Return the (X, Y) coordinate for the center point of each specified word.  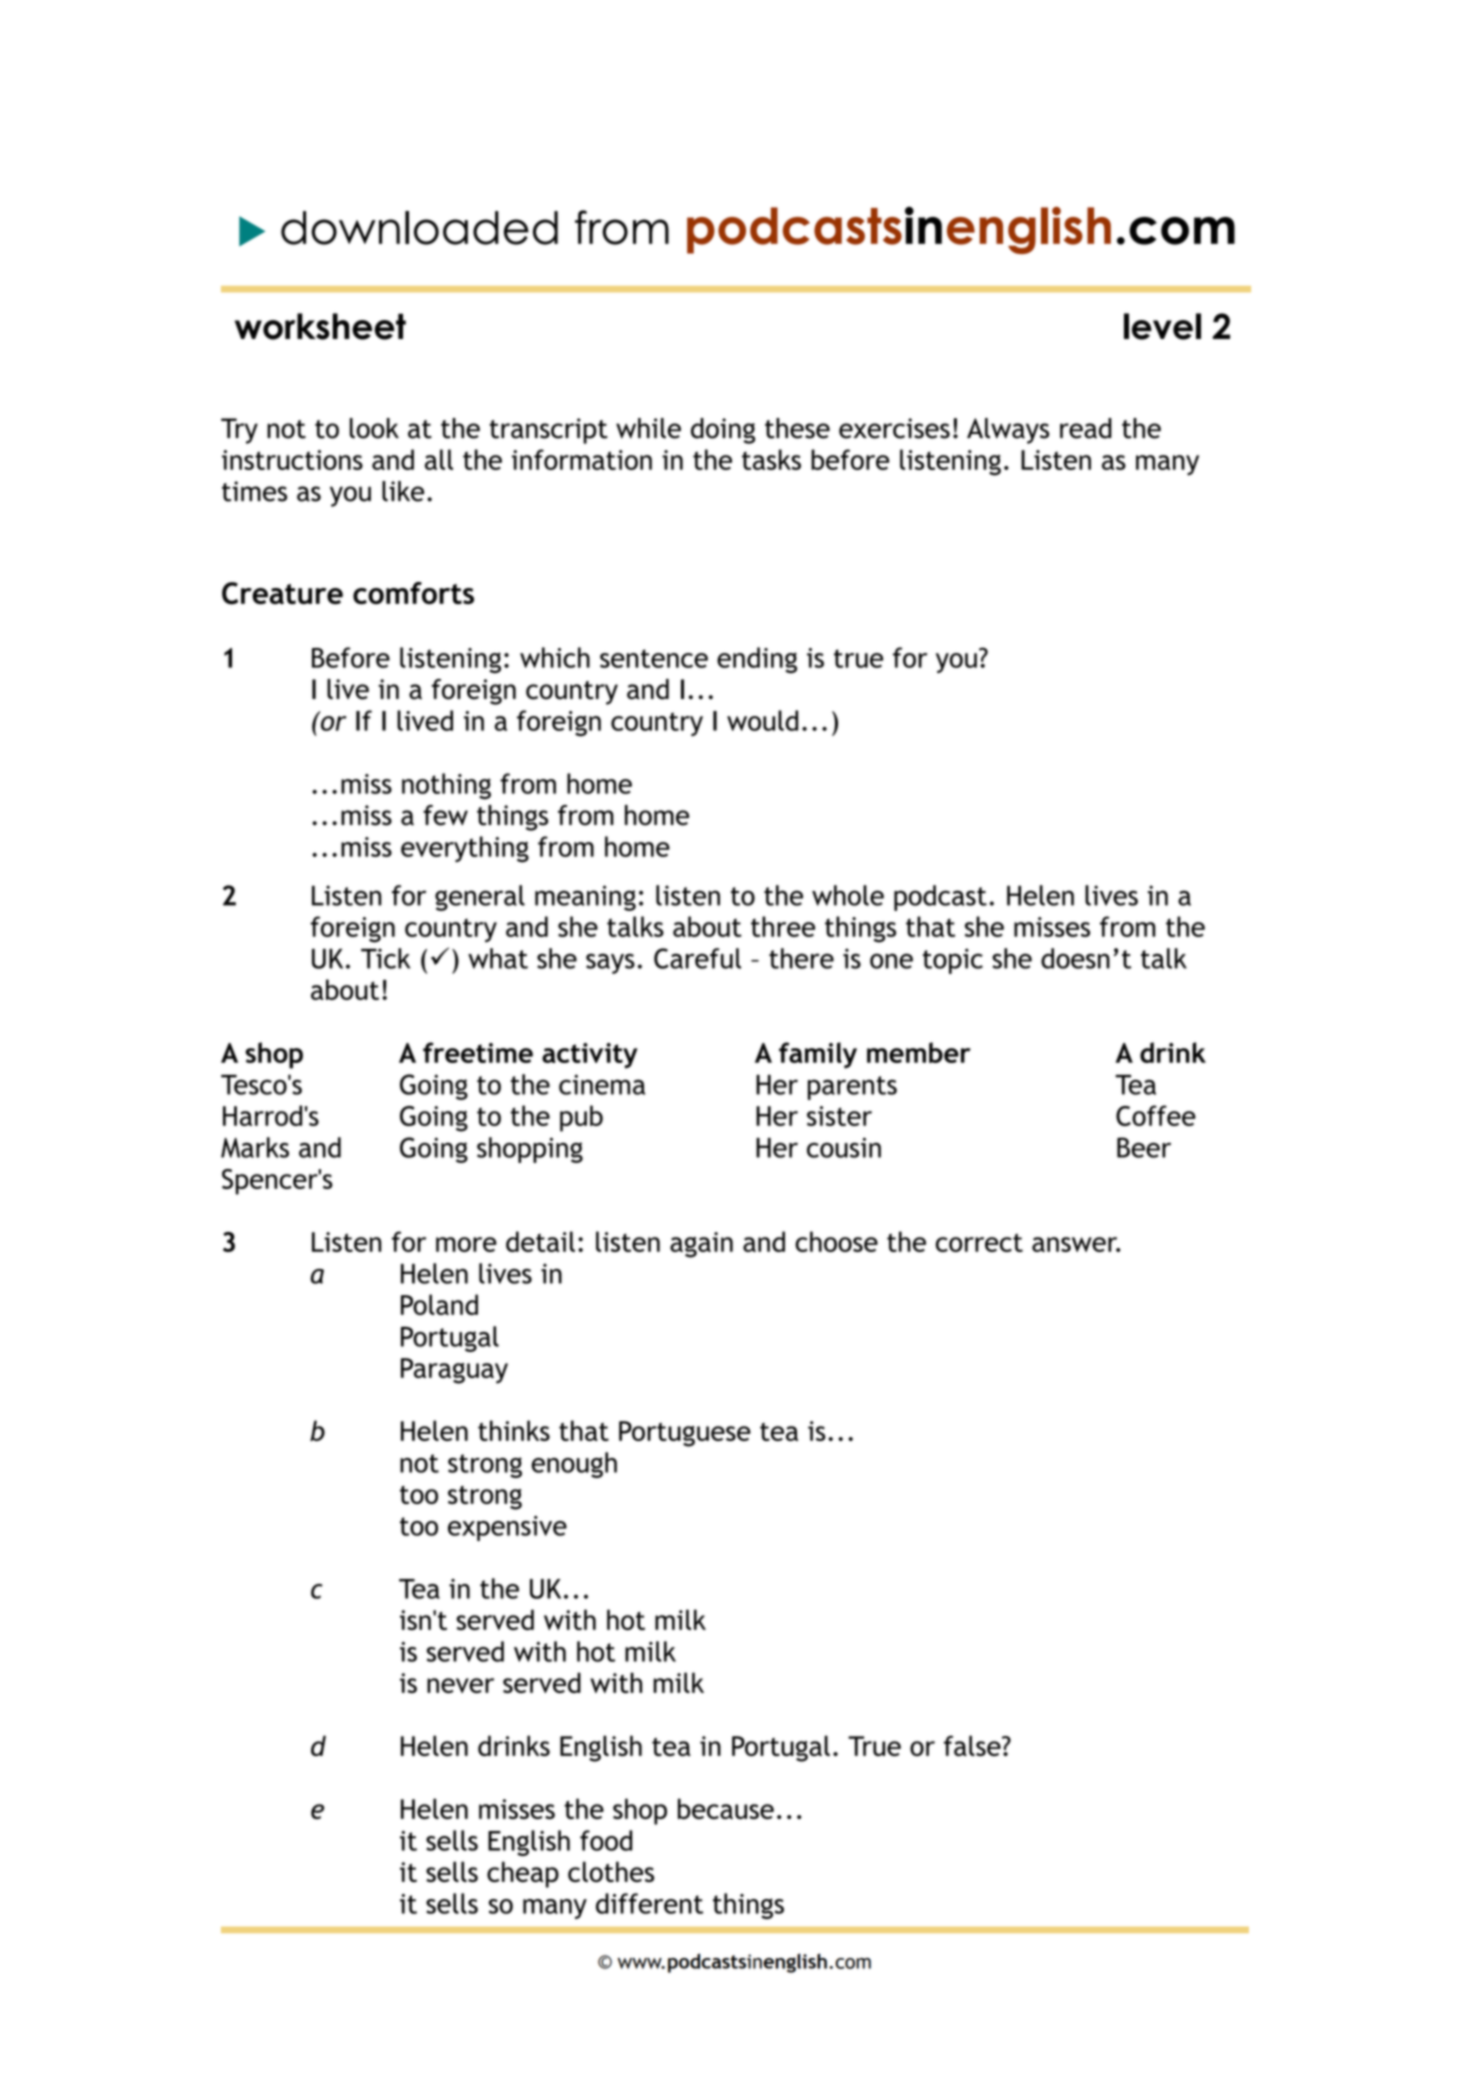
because (726, 1808)
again (701, 1245)
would (762, 720)
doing (723, 431)
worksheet (320, 326)
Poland (439, 1304)
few (445, 815)
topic (953, 961)
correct (979, 1242)
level (1162, 326)
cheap (523, 1874)
